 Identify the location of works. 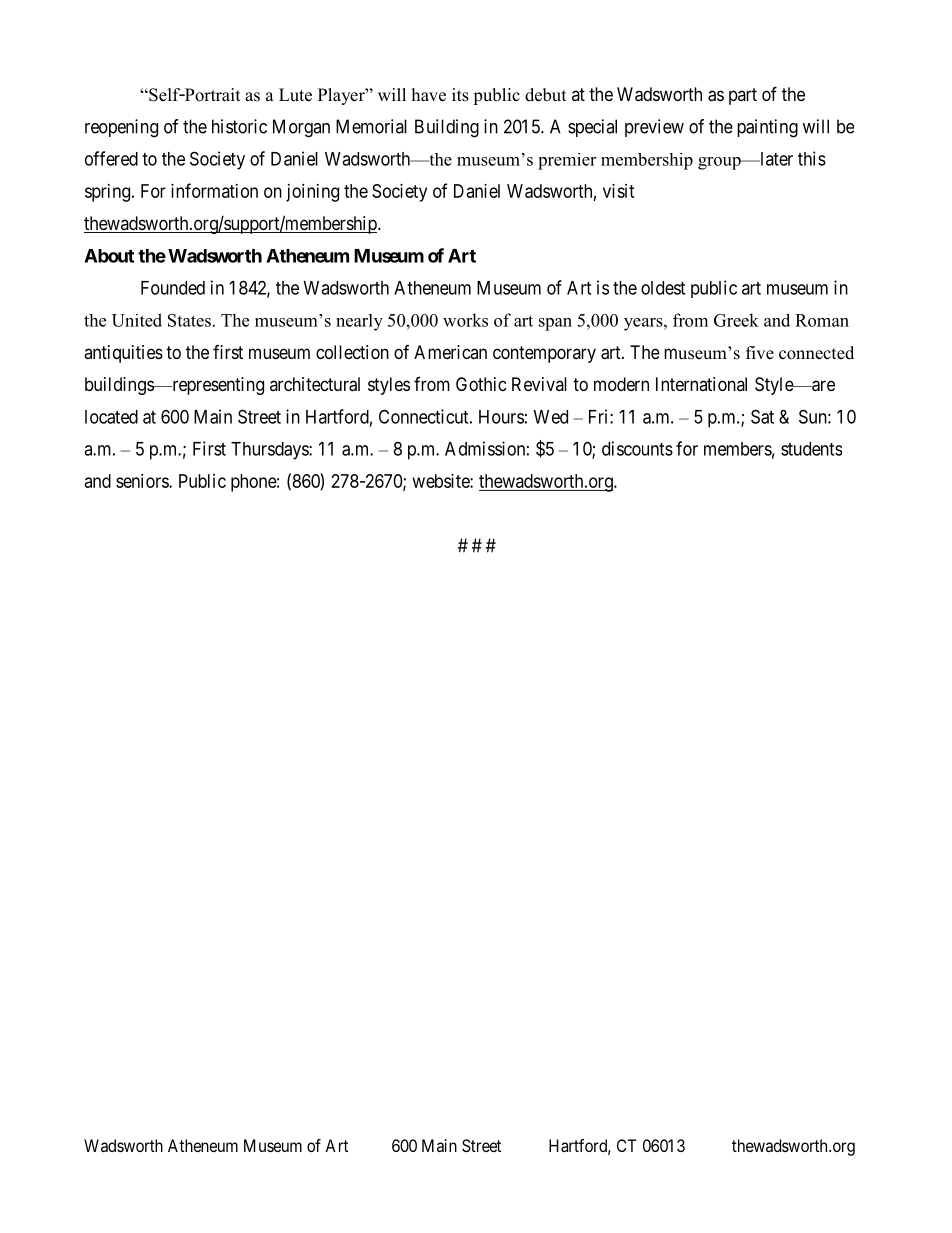
(465, 320).
